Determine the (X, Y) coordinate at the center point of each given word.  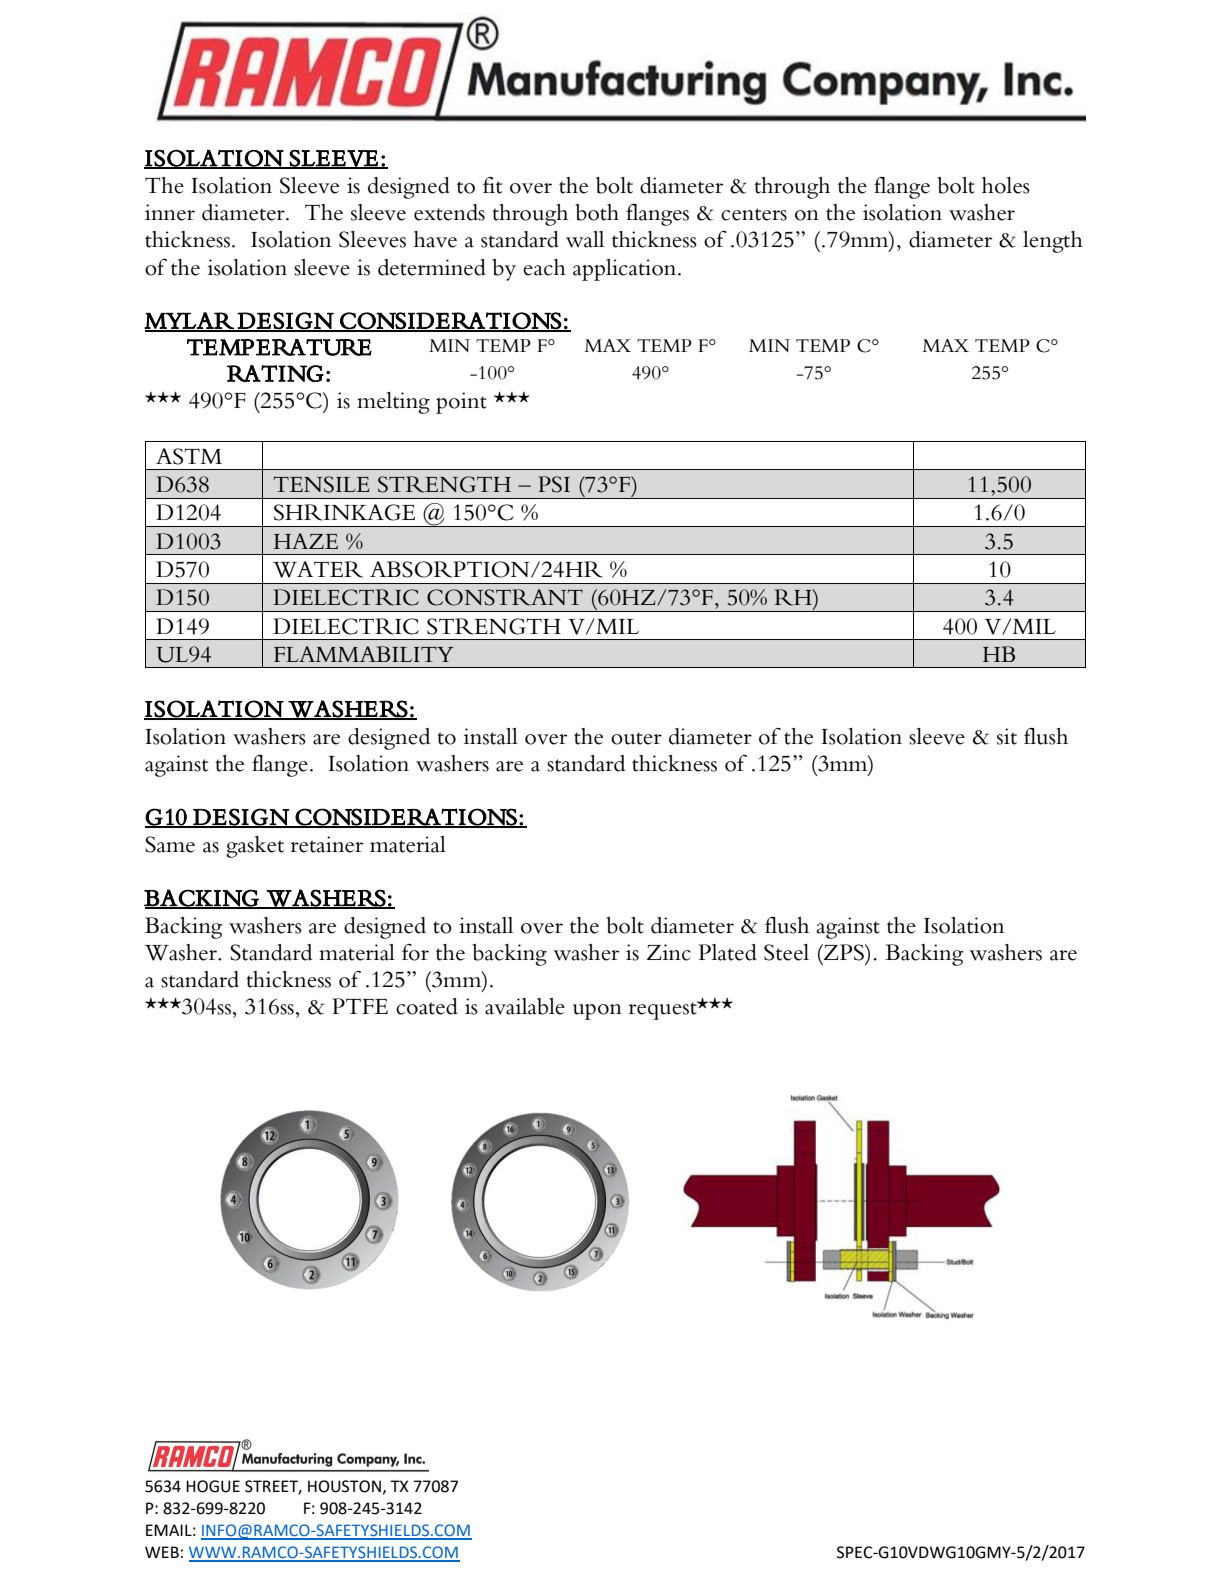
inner (170, 212)
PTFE (360, 1006)
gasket (255, 847)
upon (597, 1012)
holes (1006, 185)
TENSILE (321, 484)
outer (636, 738)
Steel (786, 952)
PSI (554, 484)
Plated (728, 952)
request (664, 1010)
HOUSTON (344, 1486)
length (1053, 242)
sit (1007, 736)
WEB (162, 1552)
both (597, 212)
